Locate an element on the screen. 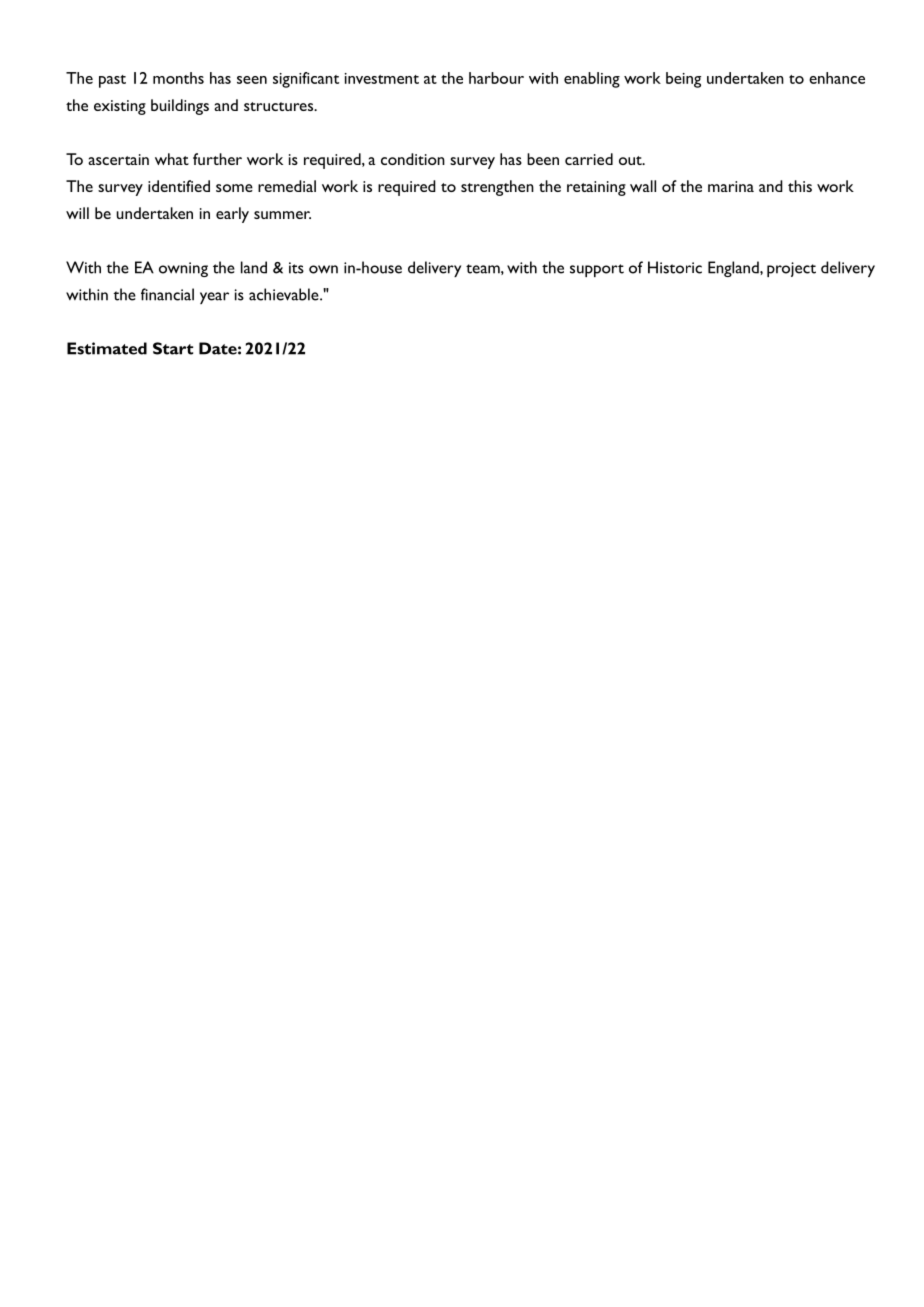  early is located at coordinates (232, 215).
